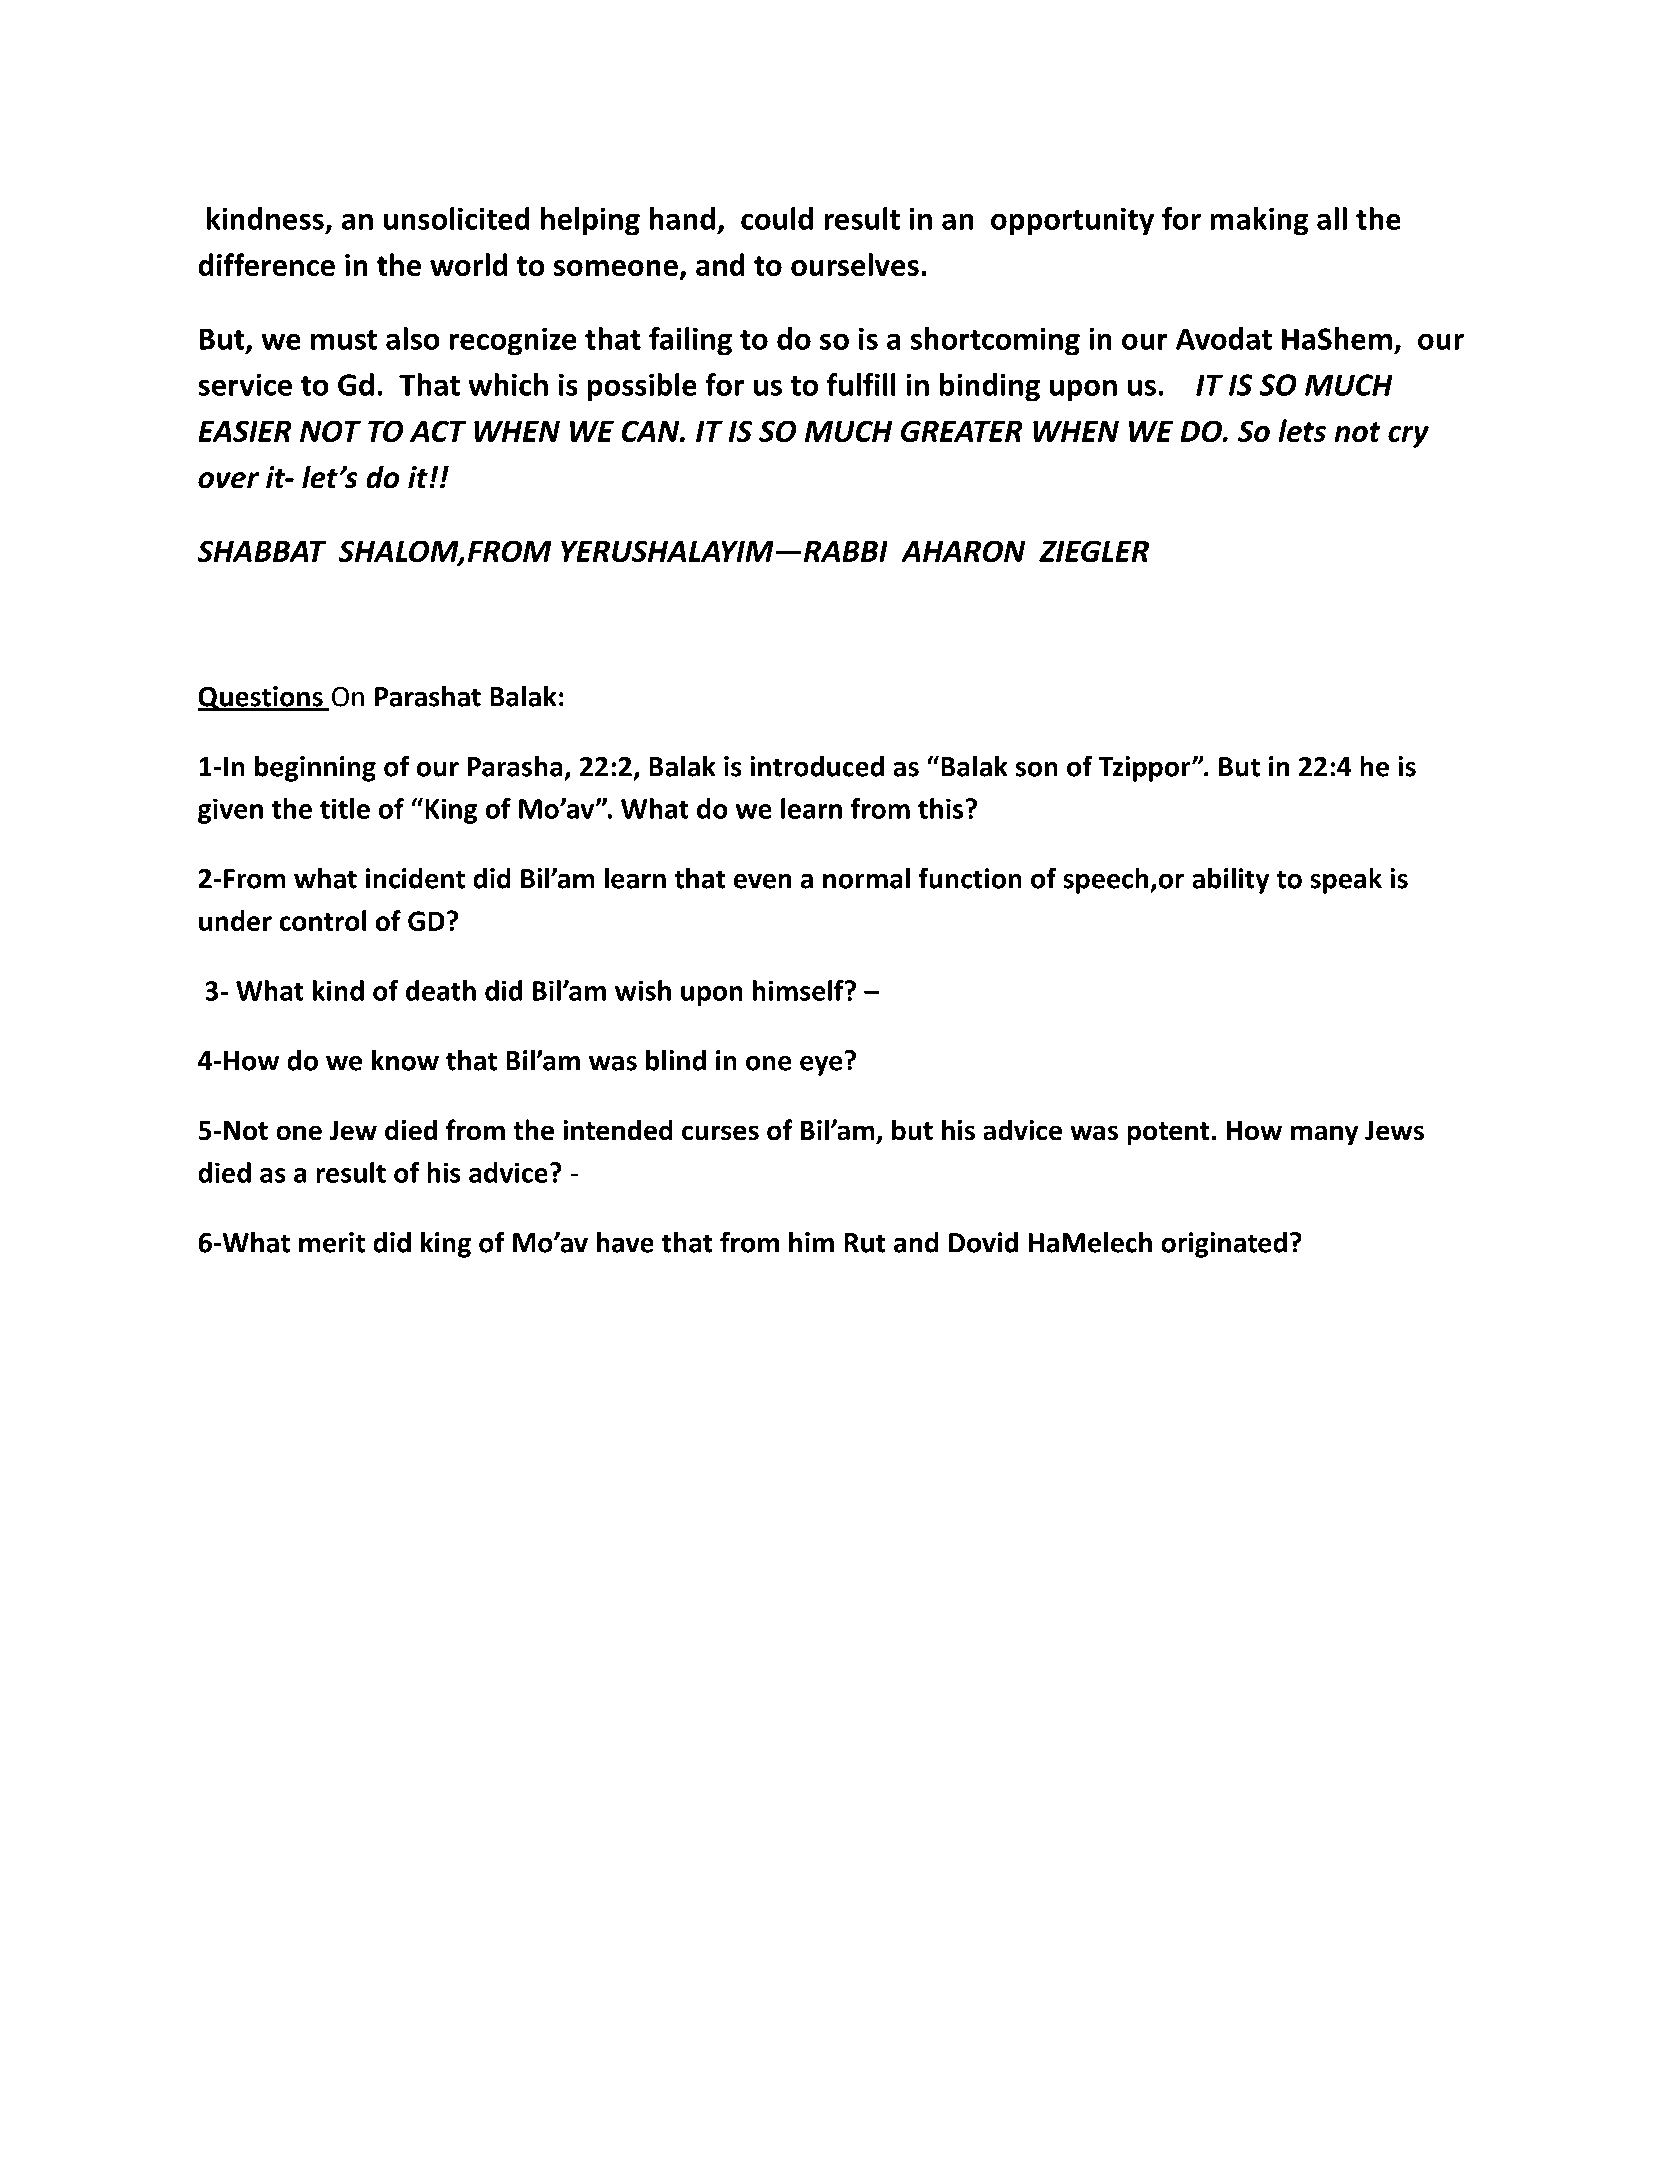 The image size is (1679, 2173). I want to click on himself, so click(799, 990).
